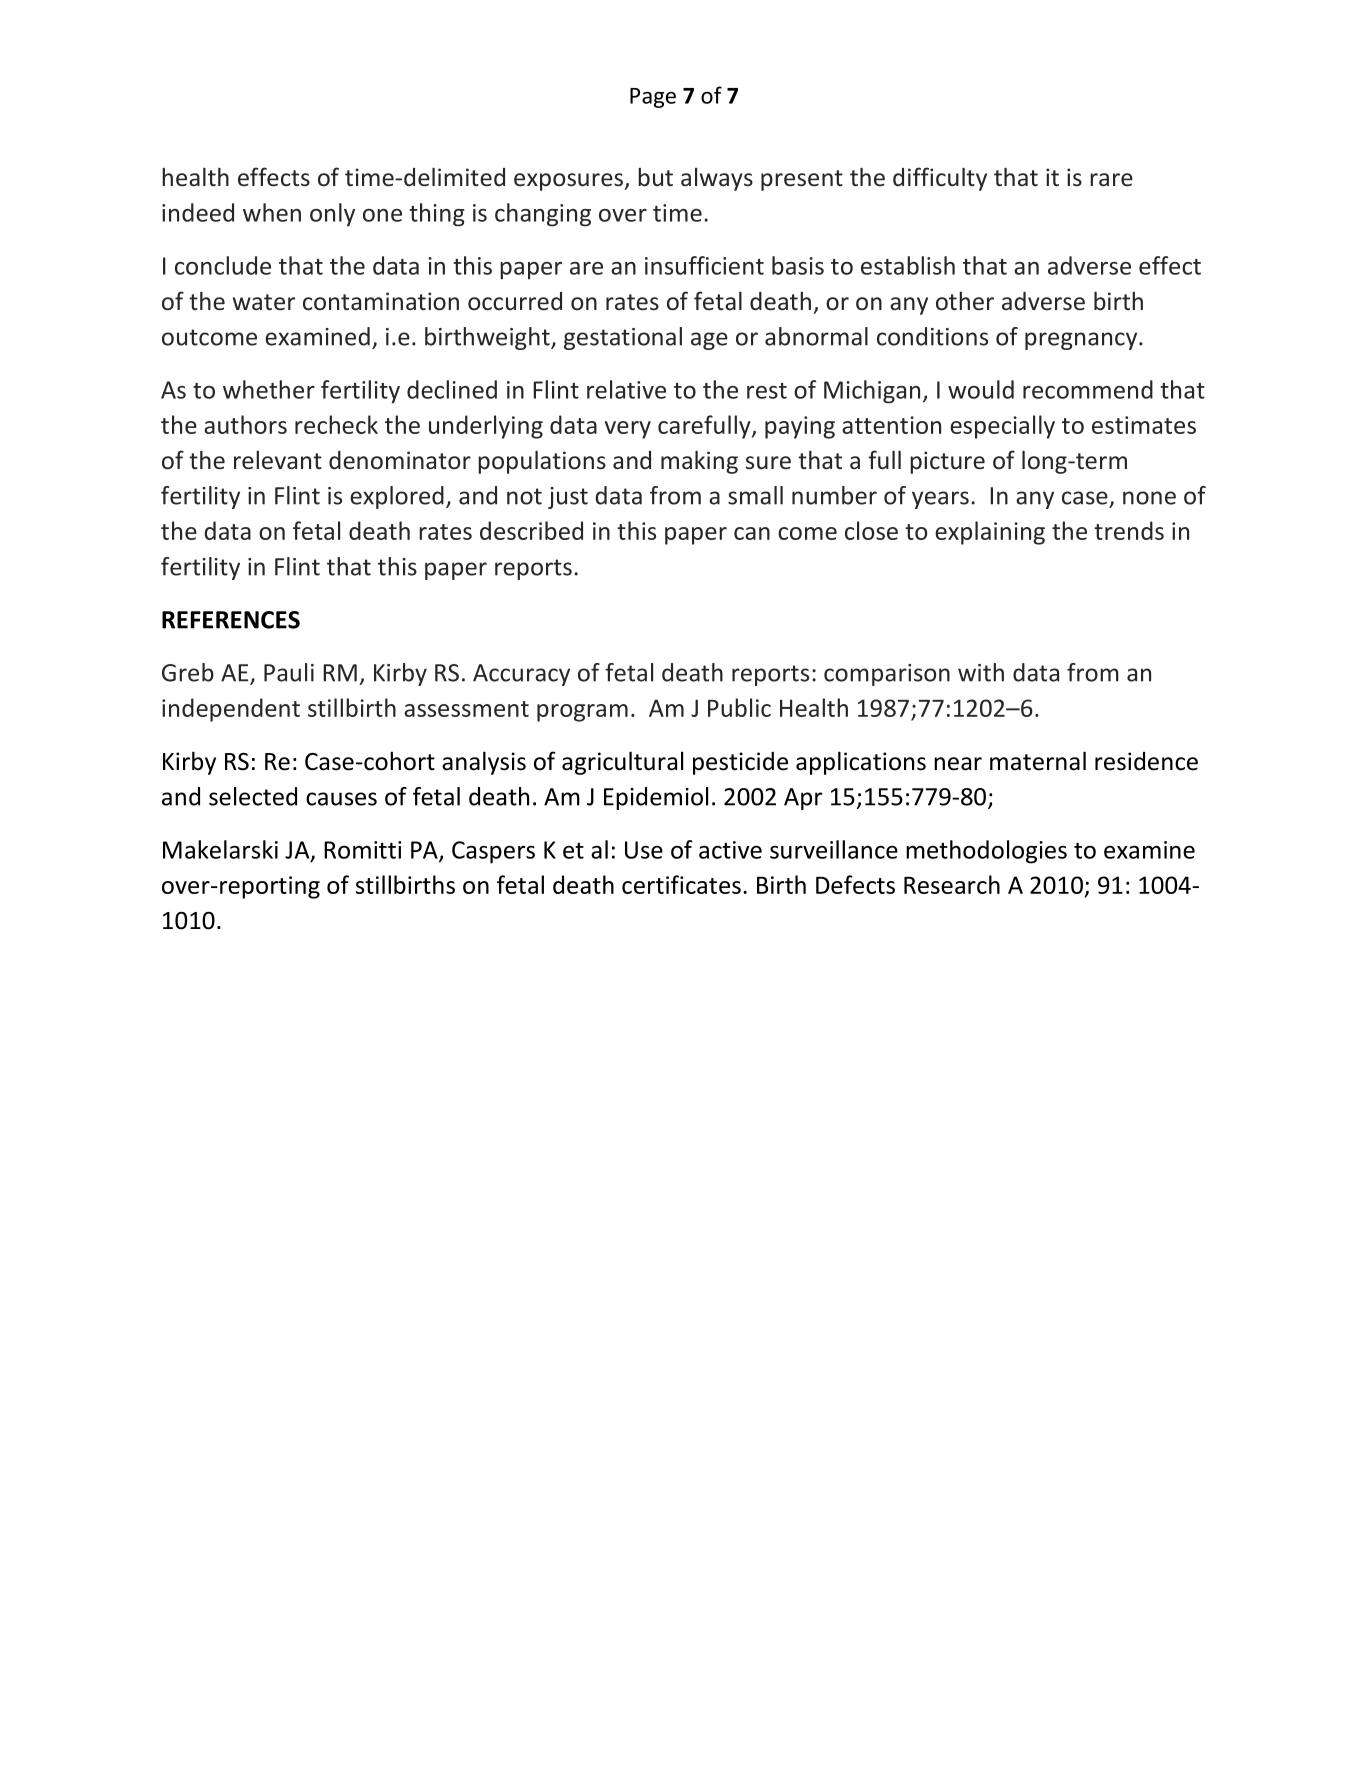 This page has width=1368, height=1770. Describe the element at coordinates (1111, 180) in the page. I see `rare` at that location.
